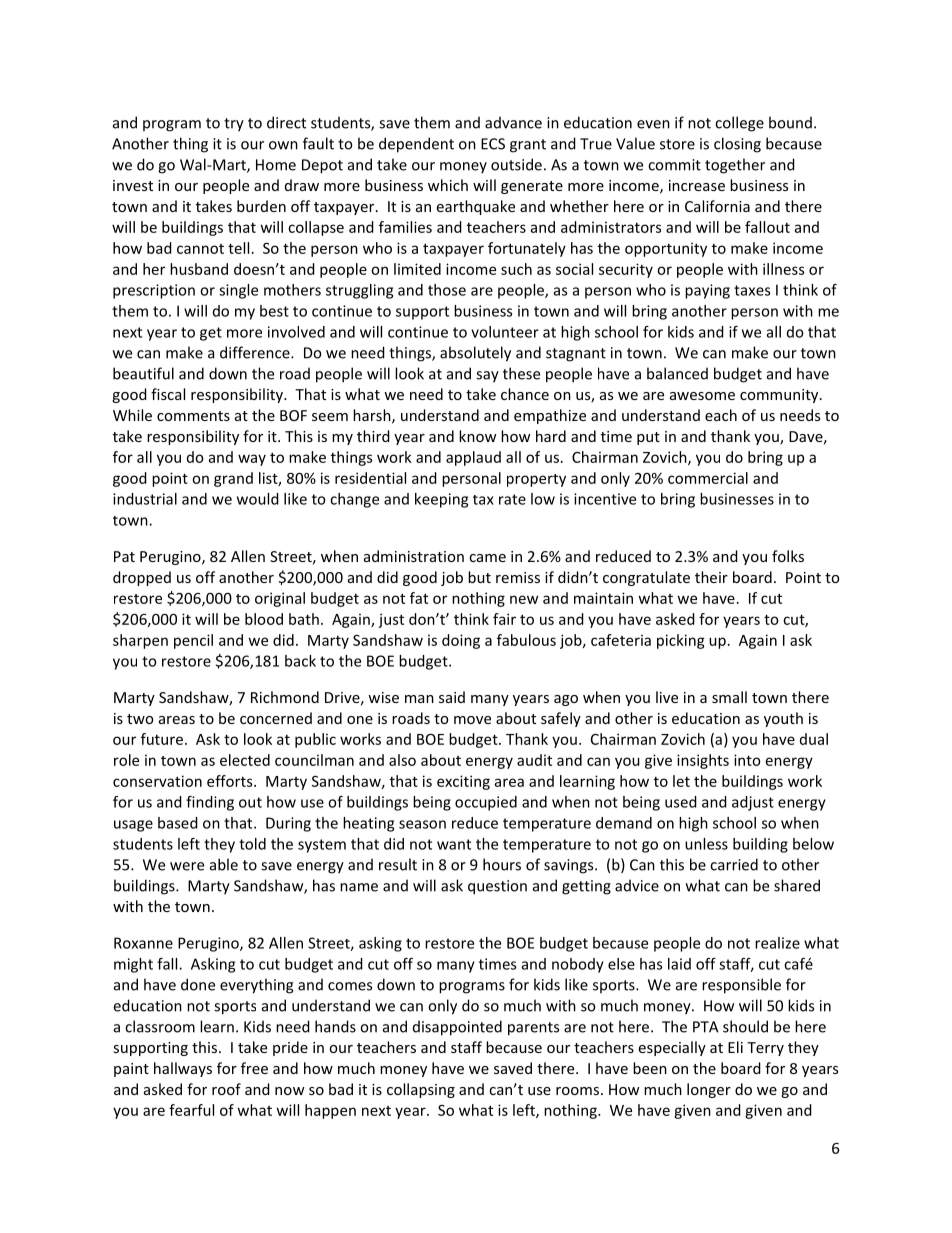 The image size is (952, 1233). I want to click on efforts, so click(231, 781).
